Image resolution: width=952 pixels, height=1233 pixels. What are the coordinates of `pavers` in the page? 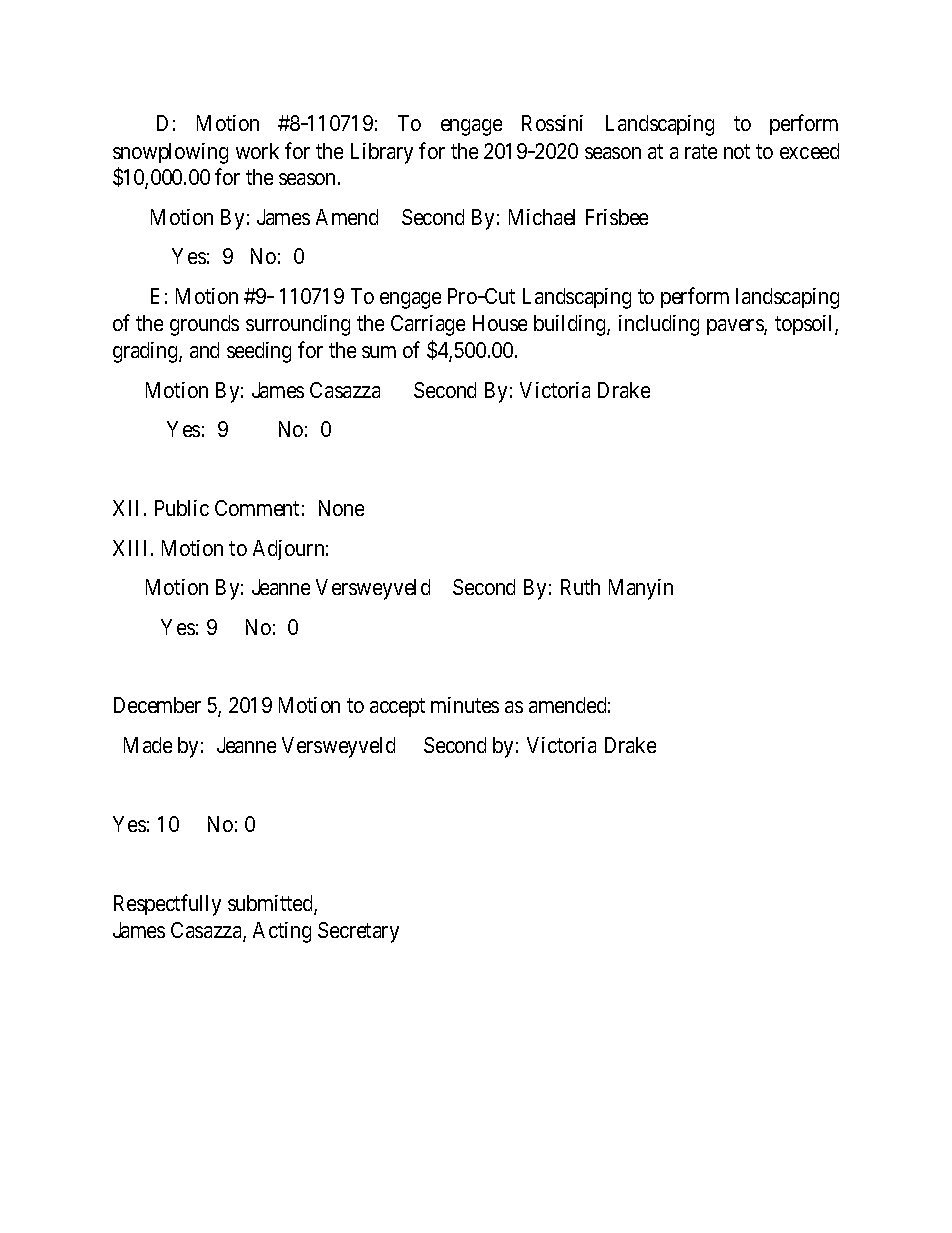 It's located at (736, 327).
